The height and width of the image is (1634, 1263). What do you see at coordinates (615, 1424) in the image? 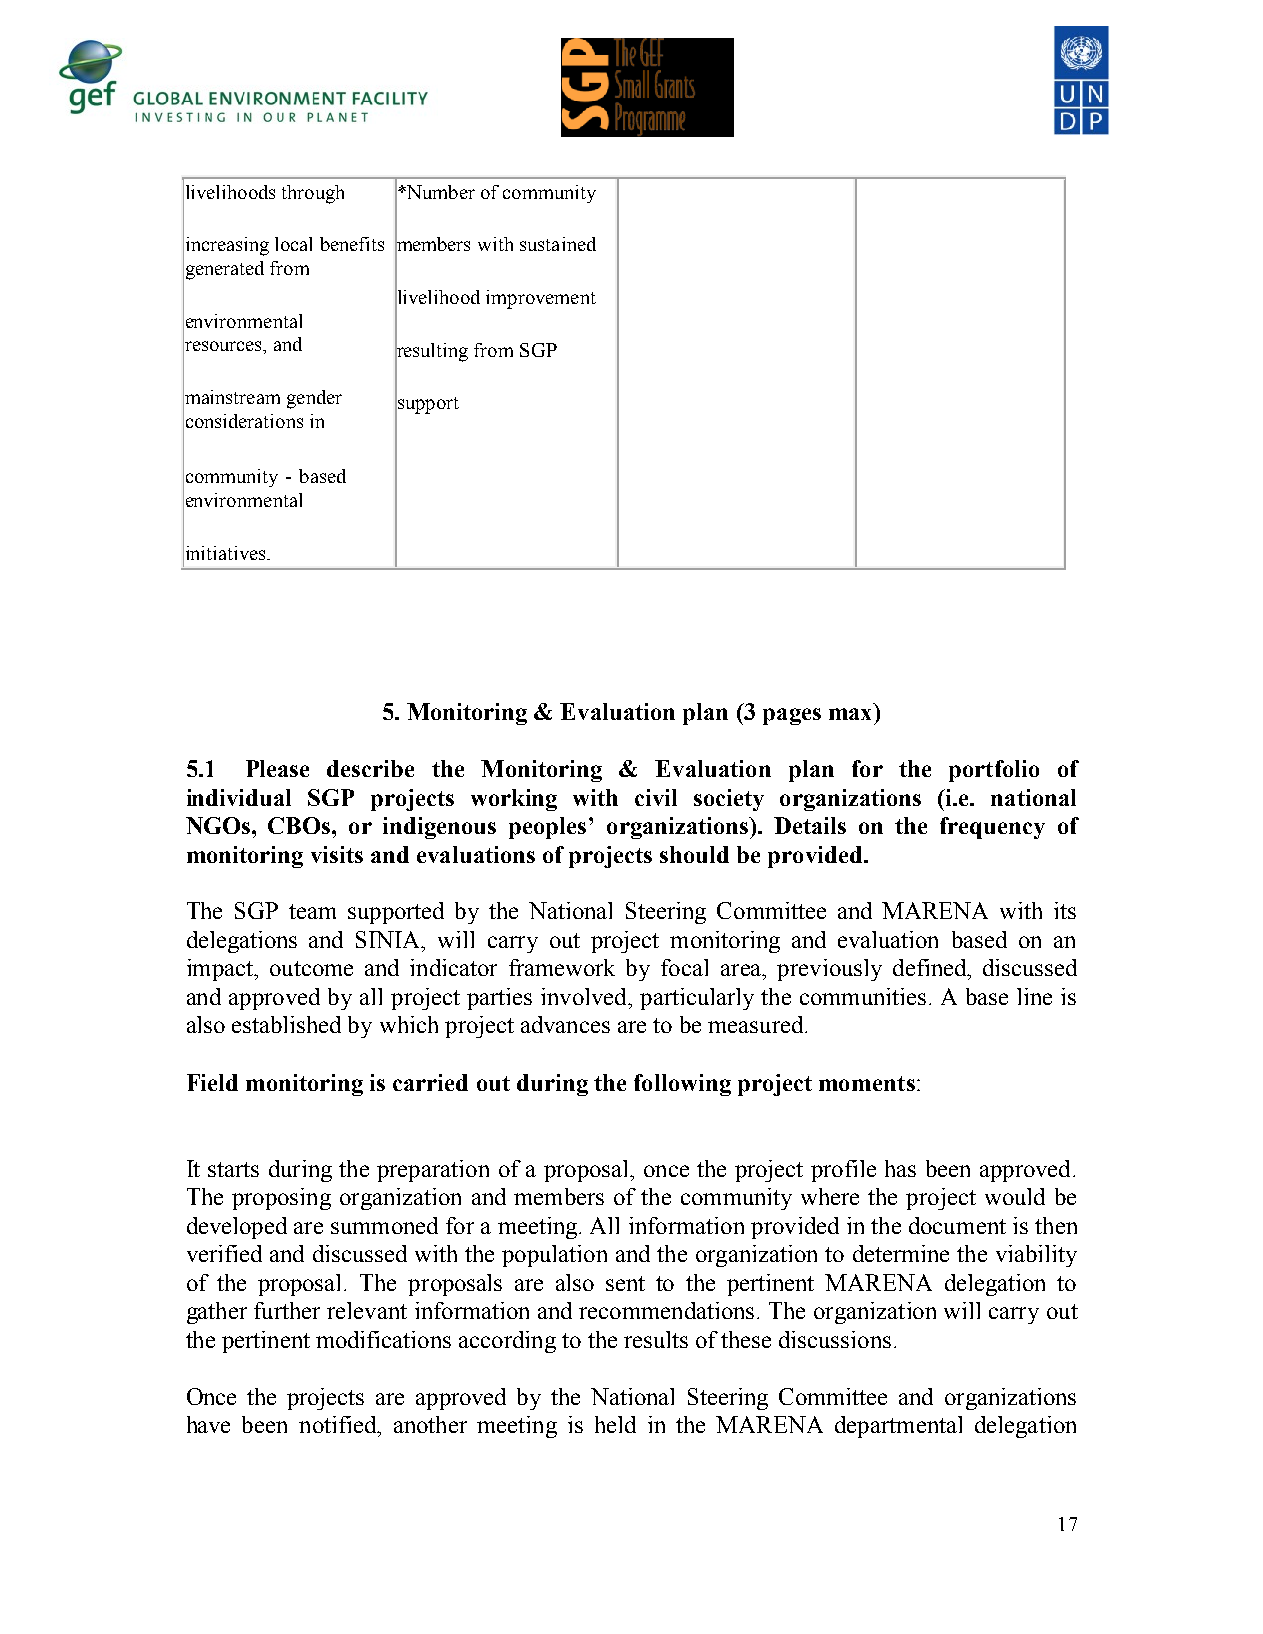
I see `held` at bounding box center [615, 1424].
